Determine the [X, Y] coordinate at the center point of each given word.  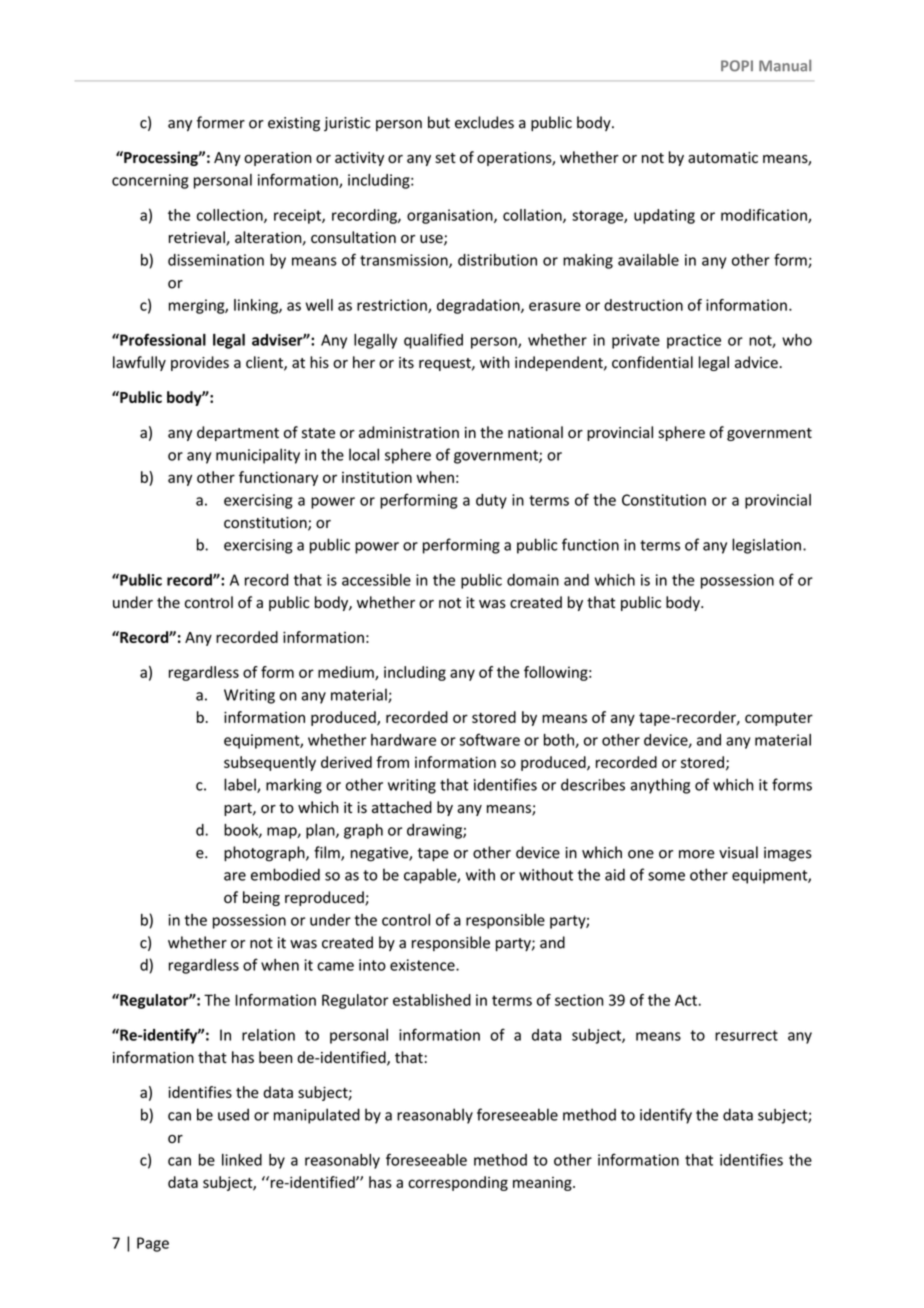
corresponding [458, 1183]
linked [242, 1160]
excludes [484, 122]
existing [294, 124]
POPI [737, 66]
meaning [543, 1184]
